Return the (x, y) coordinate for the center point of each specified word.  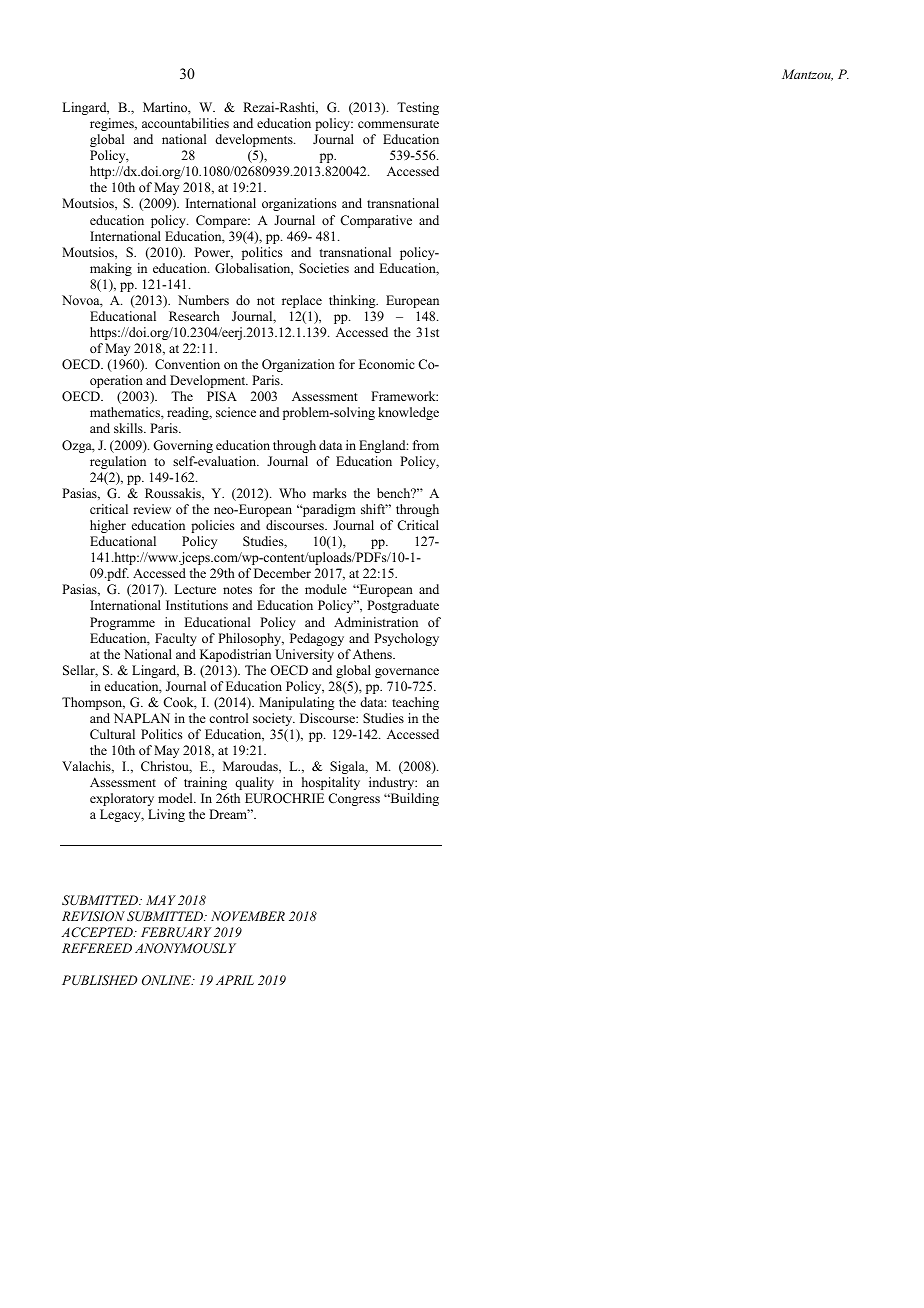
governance (407, 673)
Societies (324, 268)
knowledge (408, 413)
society (274, 719)
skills (129, 428)
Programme (122, 623)
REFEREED (97, 948)
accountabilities (185, 123)
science (236, 412)
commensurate (398, 124)
